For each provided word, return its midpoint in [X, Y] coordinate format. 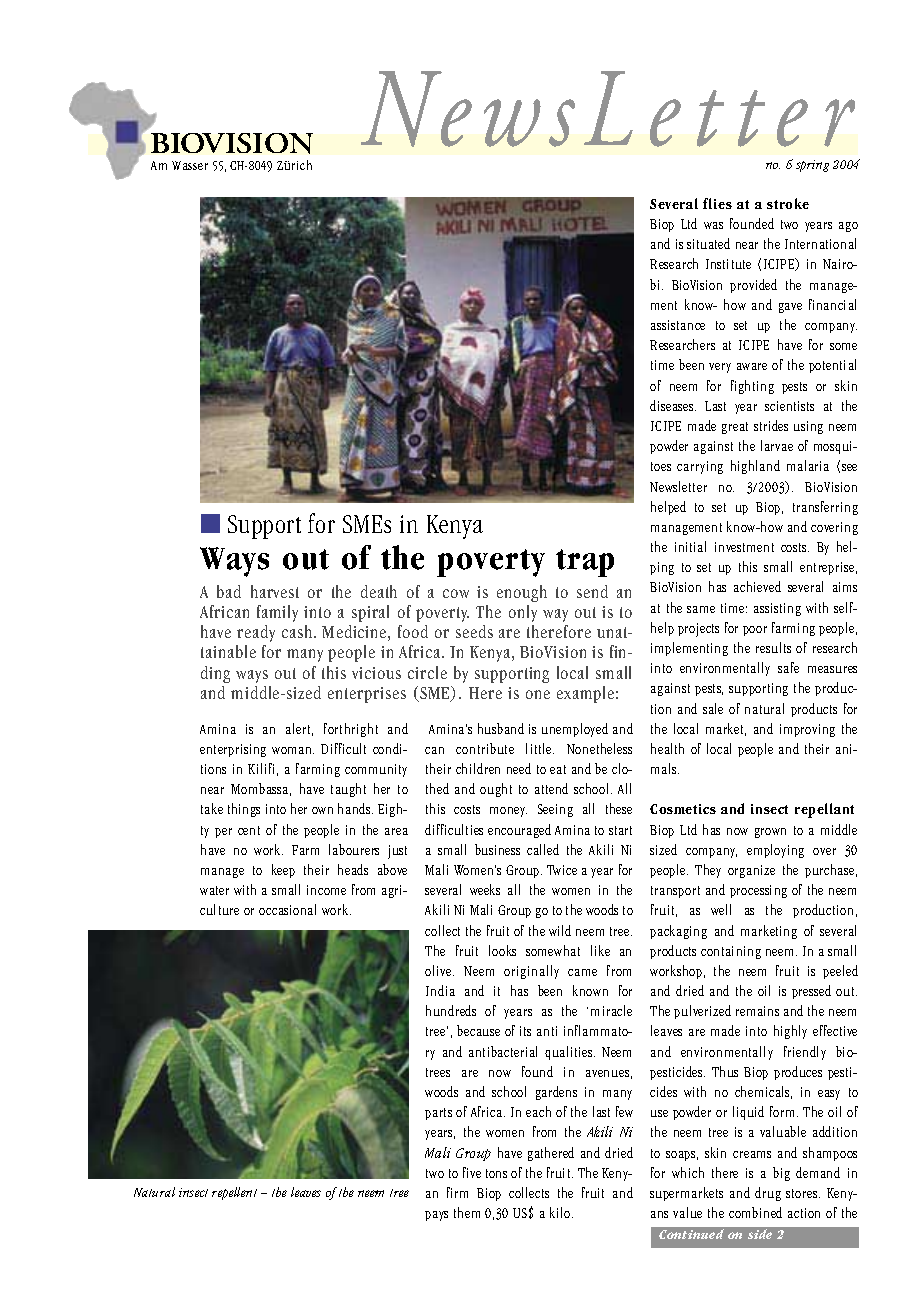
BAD [229, 591]
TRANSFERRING [825, 508]
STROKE [788, 203]
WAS [713, 225]
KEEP [283, 871]
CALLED [543, 849]
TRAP [585, 563]
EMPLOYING [775, 851]
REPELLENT [234, 1193]
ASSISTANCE [678, 325]
